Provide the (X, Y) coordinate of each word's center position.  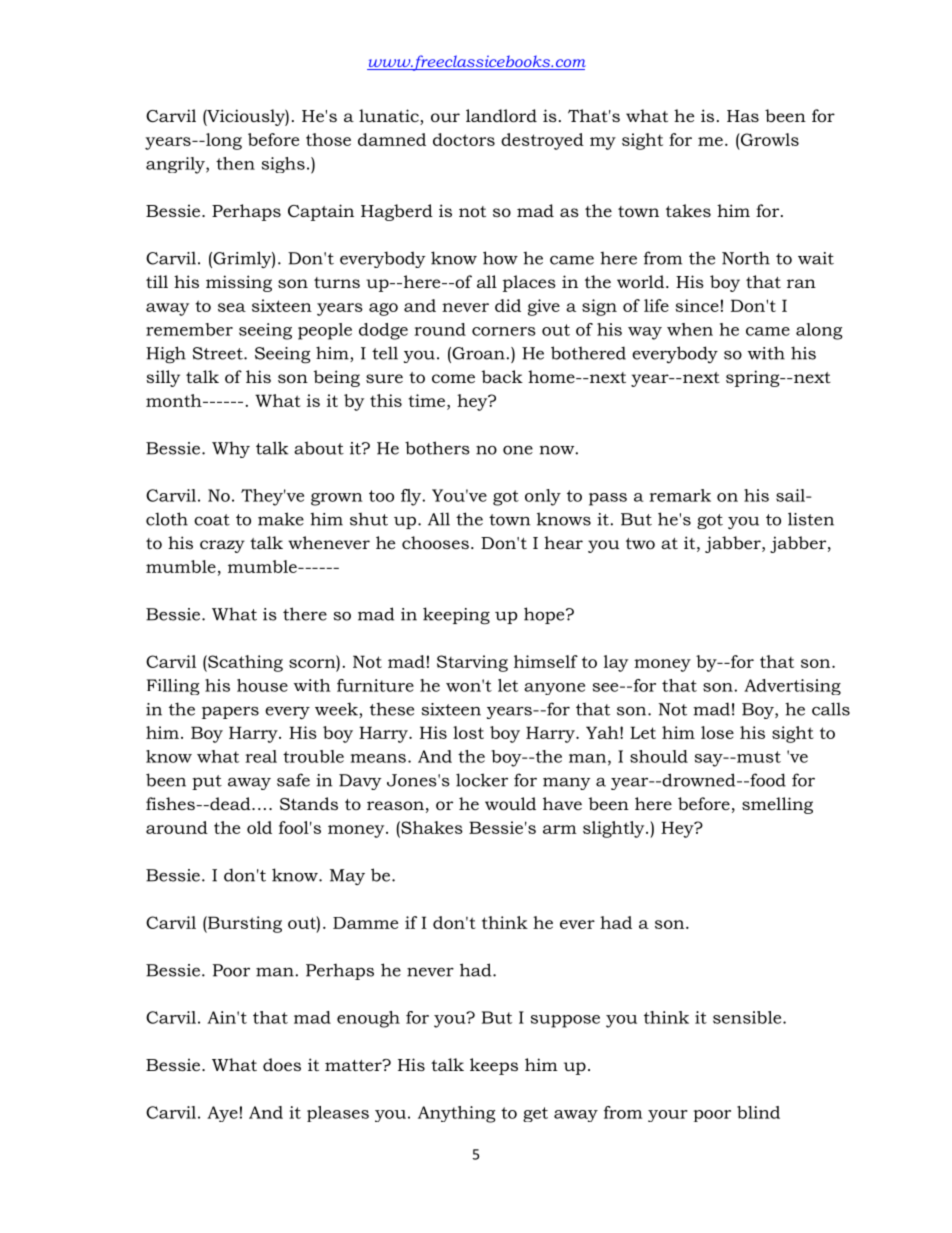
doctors (464, 139)
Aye (222, 1114)
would (510, 803)
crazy (222, 546)
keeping (456, 616)
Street (219, 353)
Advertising (792, 687)
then (235, 163)
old (259, 827)
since (697, 305)
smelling (777, 805)
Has (743, 116)
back (502, 376)
